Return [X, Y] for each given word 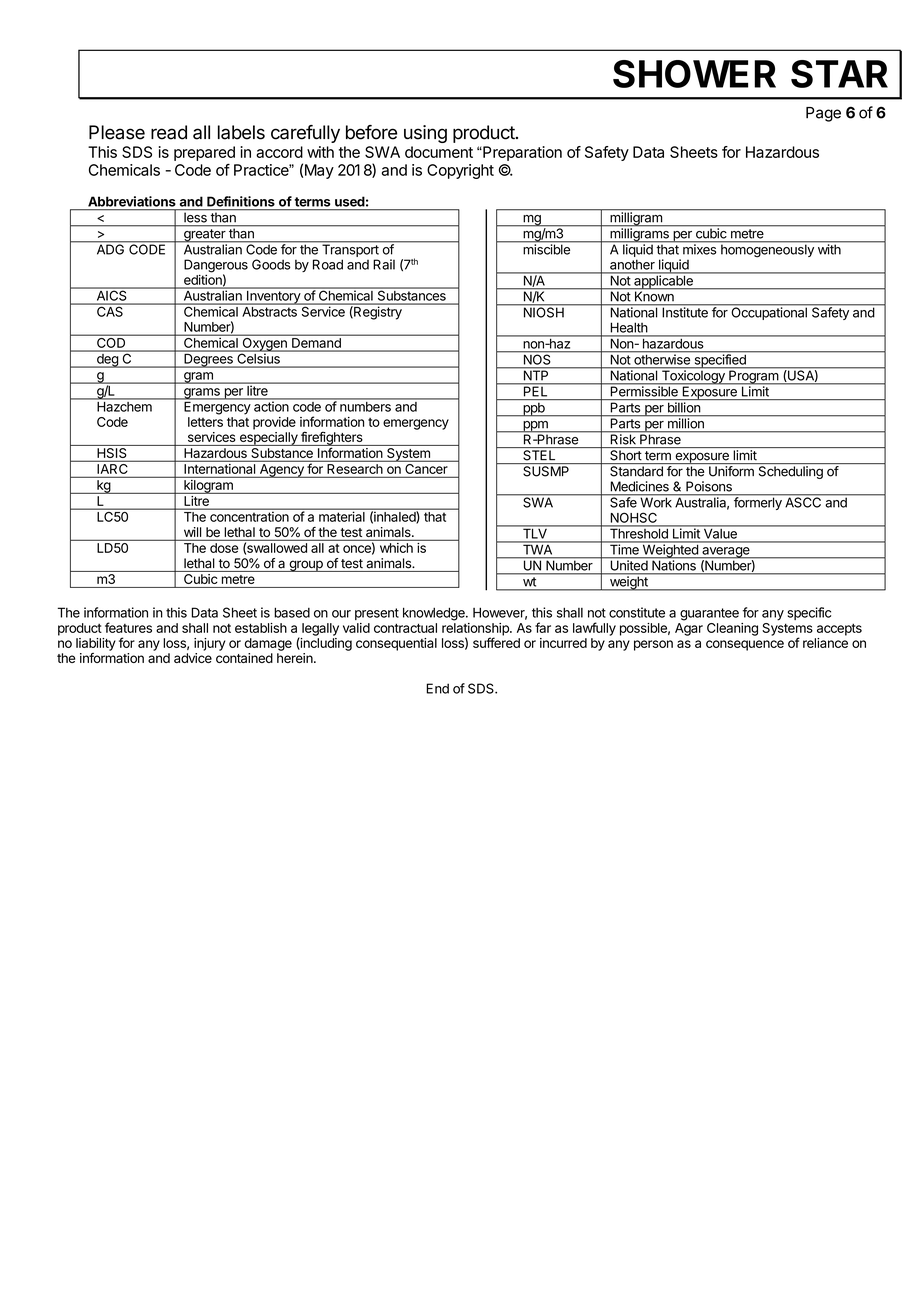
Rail [384, 264]
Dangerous [216, 267]
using [425, 134]
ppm [535, 427]
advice [193, 658]
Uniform [731, 471]
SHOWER [694, 74]
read [169, 132]
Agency [281, 471]
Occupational [769, 312]
